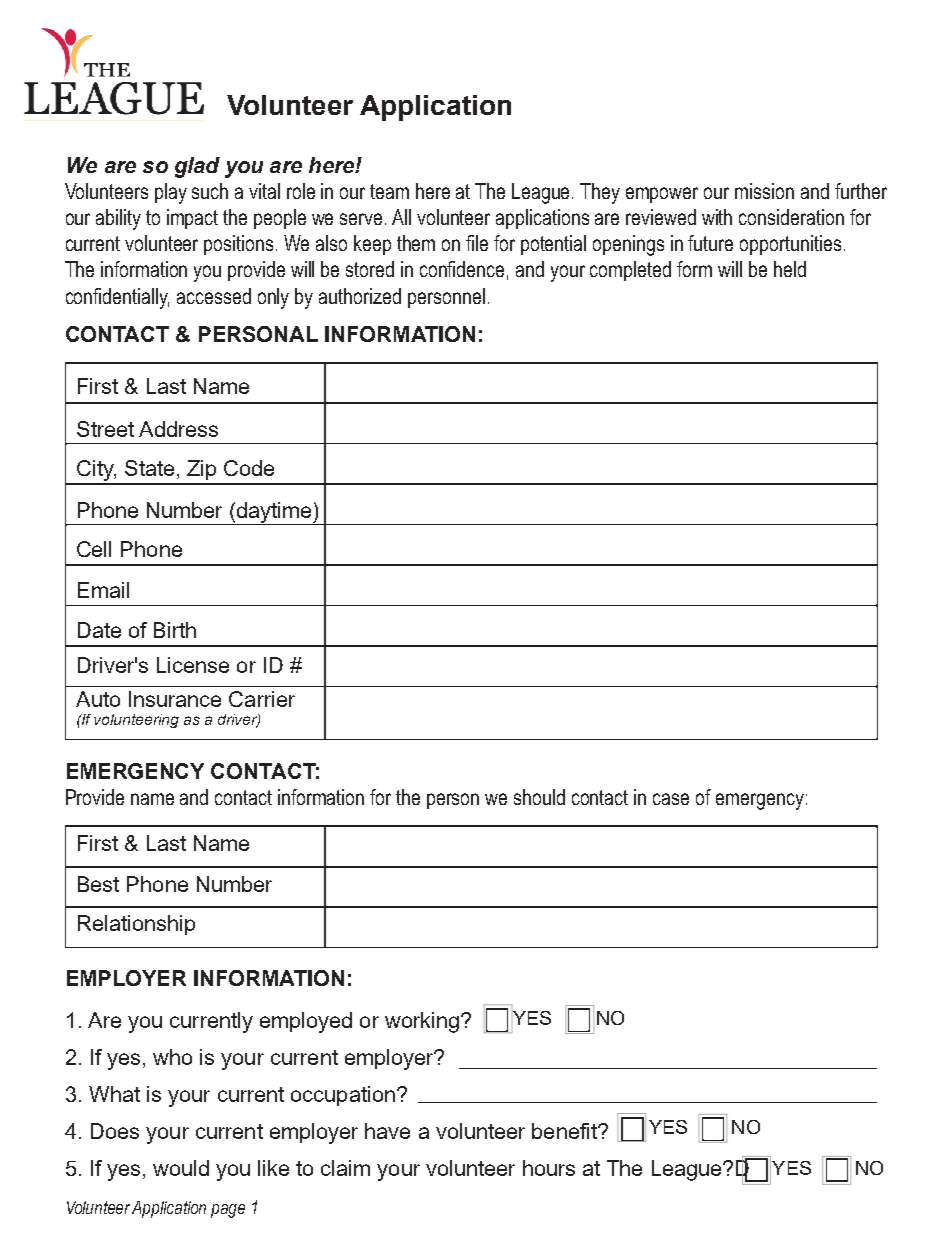 The height and width of the image is (1233, 952). I want to click on Insurance, so click(175, 699).
